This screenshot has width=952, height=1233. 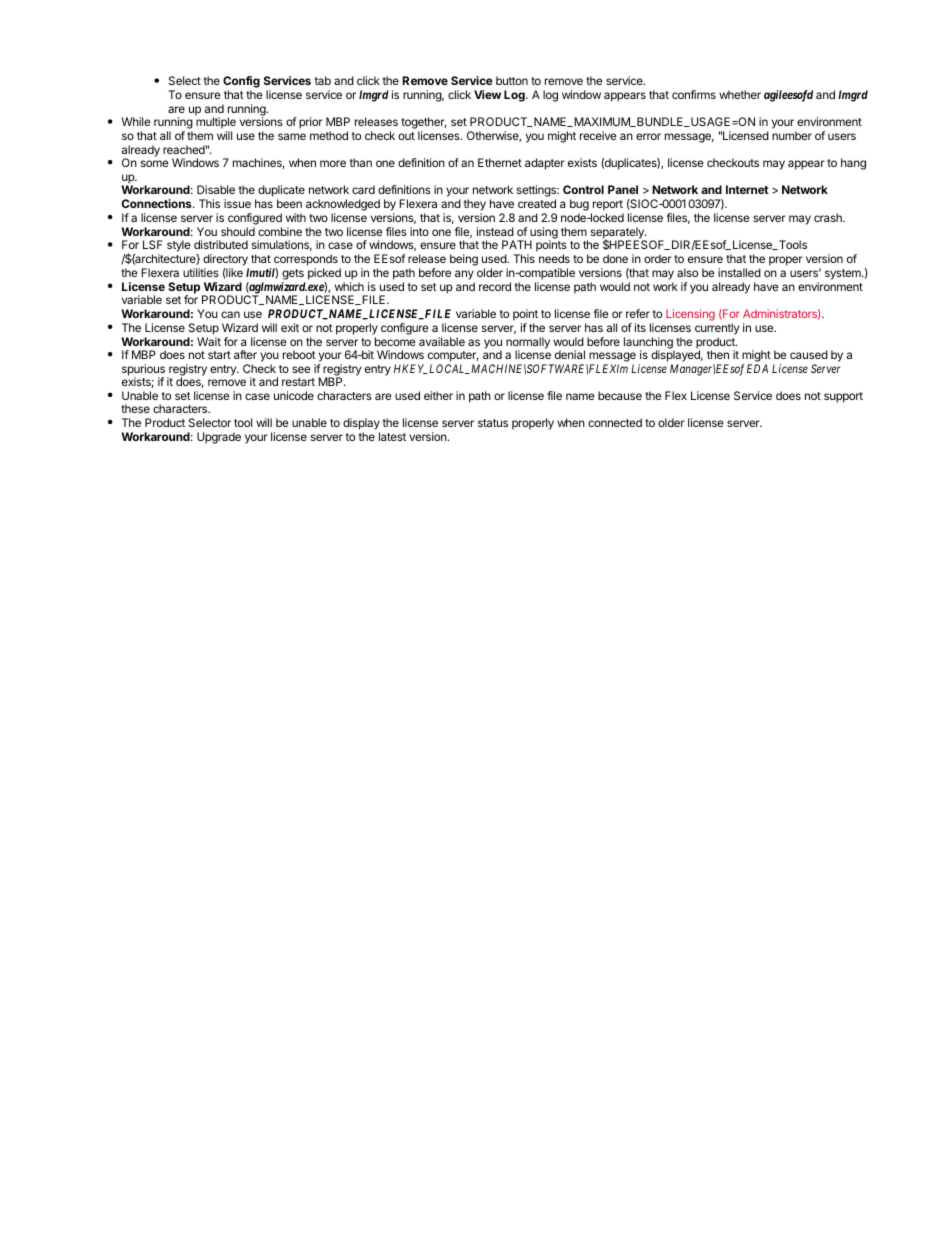 I want to click on Disable, so click(x=216, y=189).
